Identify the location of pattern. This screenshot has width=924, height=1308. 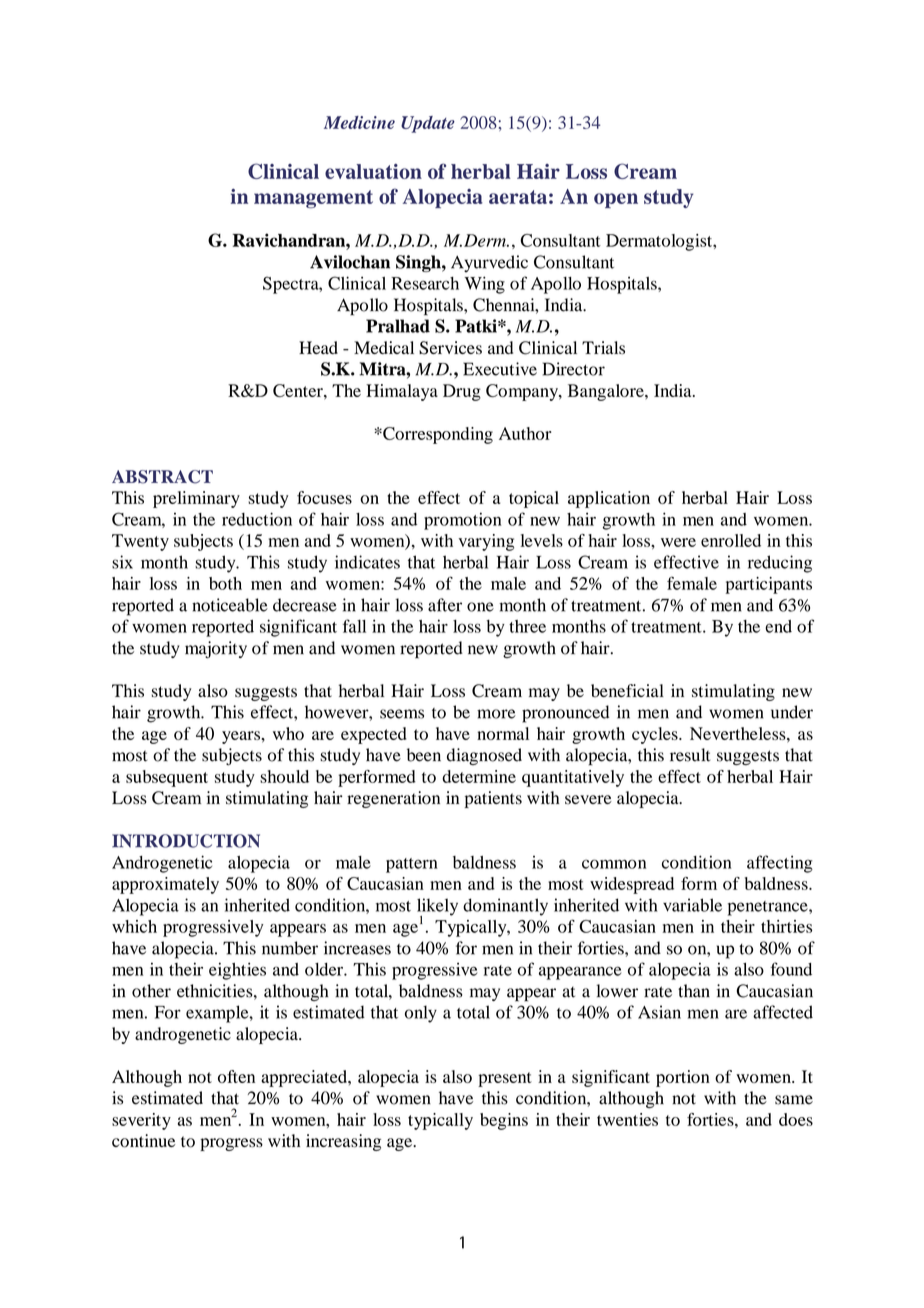
(412, 865).
